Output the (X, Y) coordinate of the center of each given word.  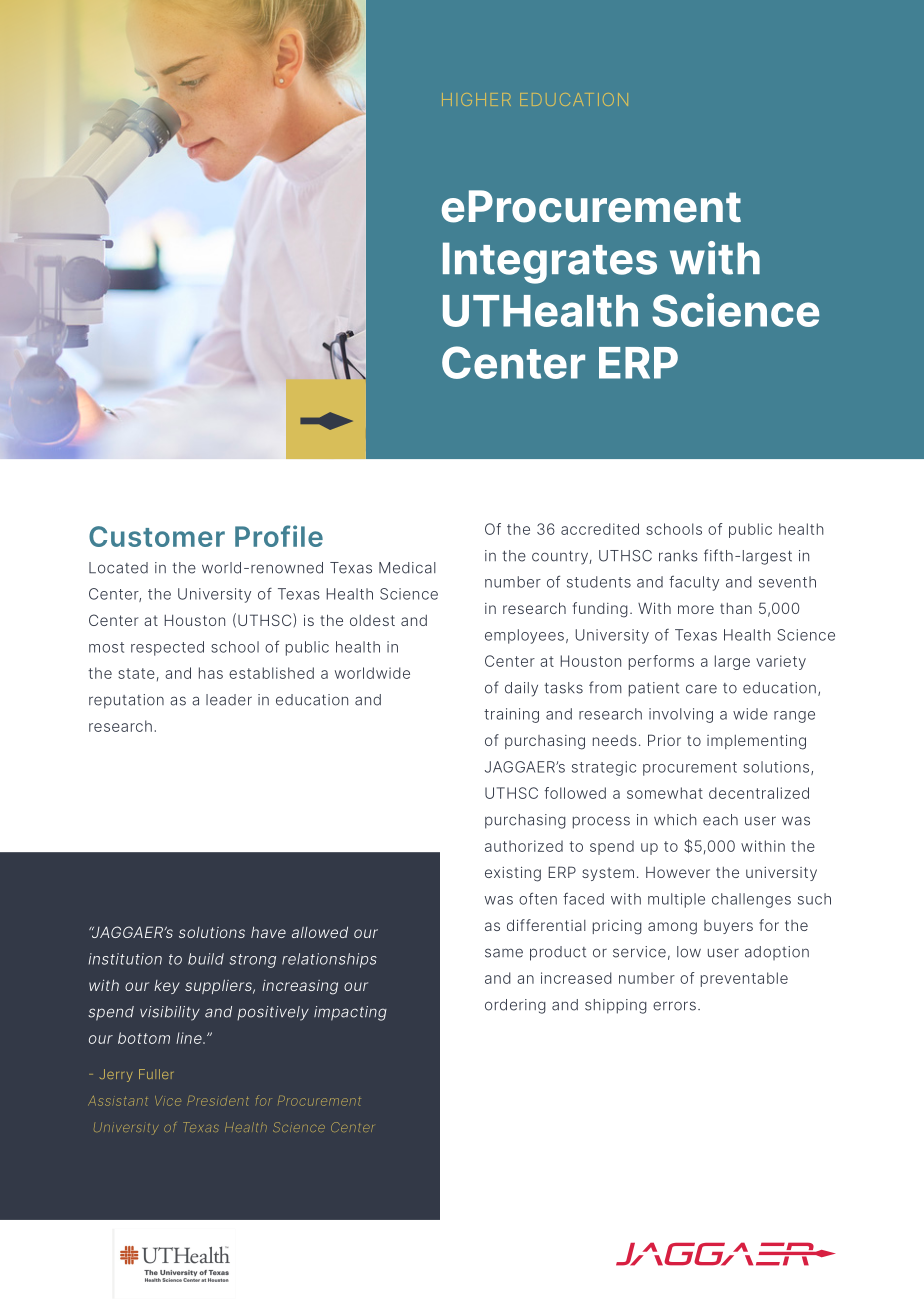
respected (167, 648)
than (736, 608)
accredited (600, 529)
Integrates (550, 263)
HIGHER (476, 99)
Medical (407, 568)
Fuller (156, 1074)
